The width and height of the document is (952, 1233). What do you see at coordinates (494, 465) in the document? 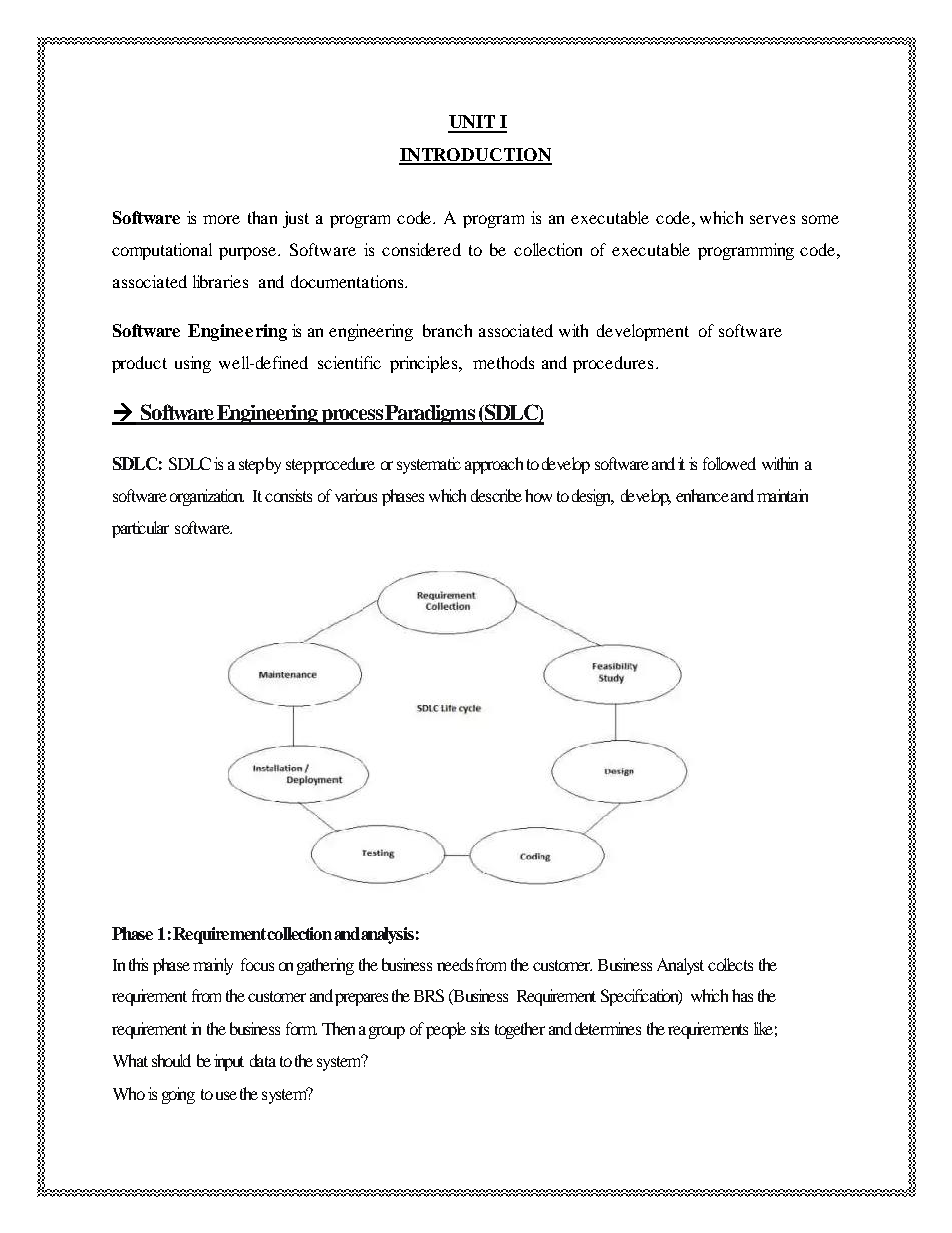
I see `approach` at bounding box center [494, 465].
